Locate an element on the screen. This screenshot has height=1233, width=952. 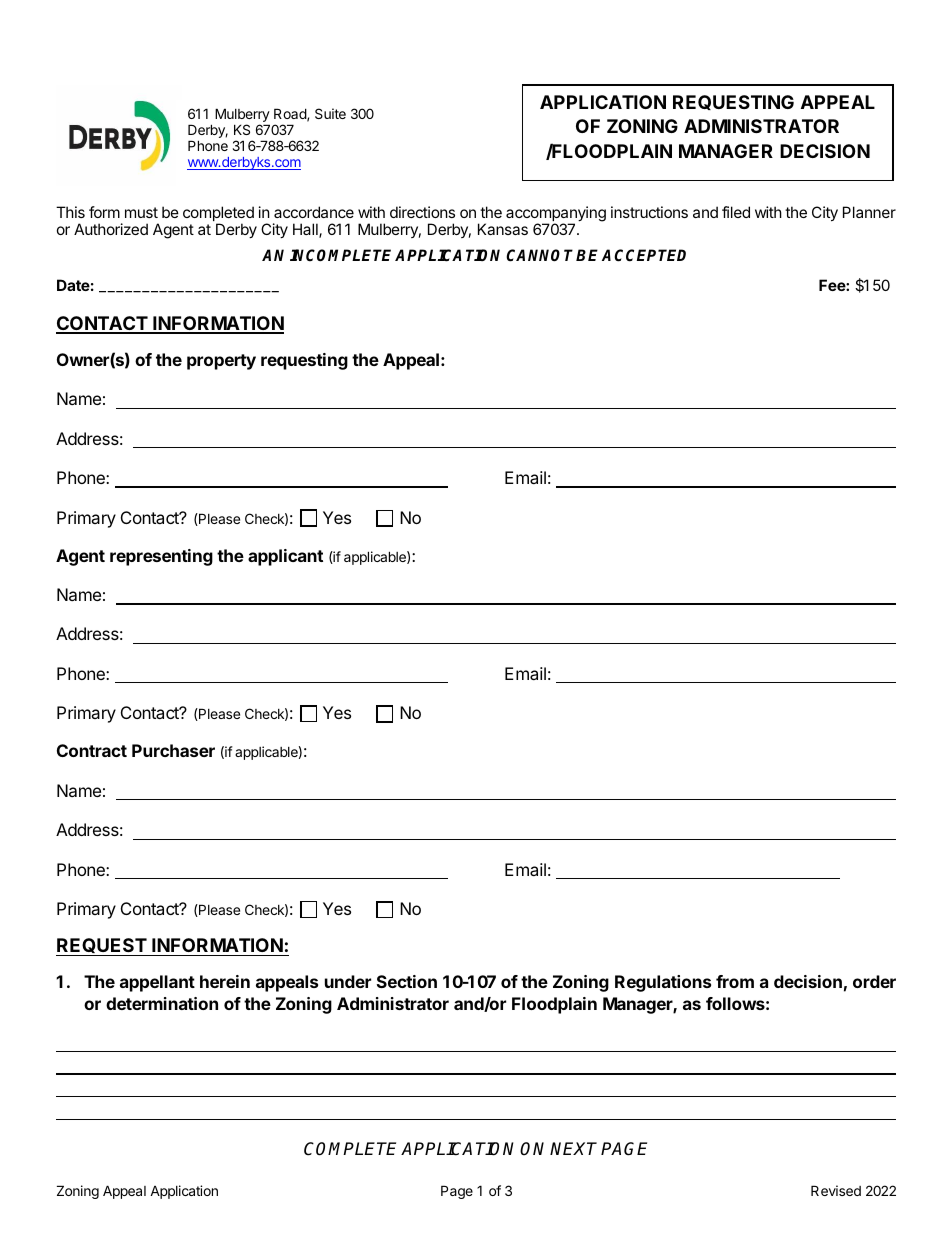
Kansas is located at coordinates (503, 229).
